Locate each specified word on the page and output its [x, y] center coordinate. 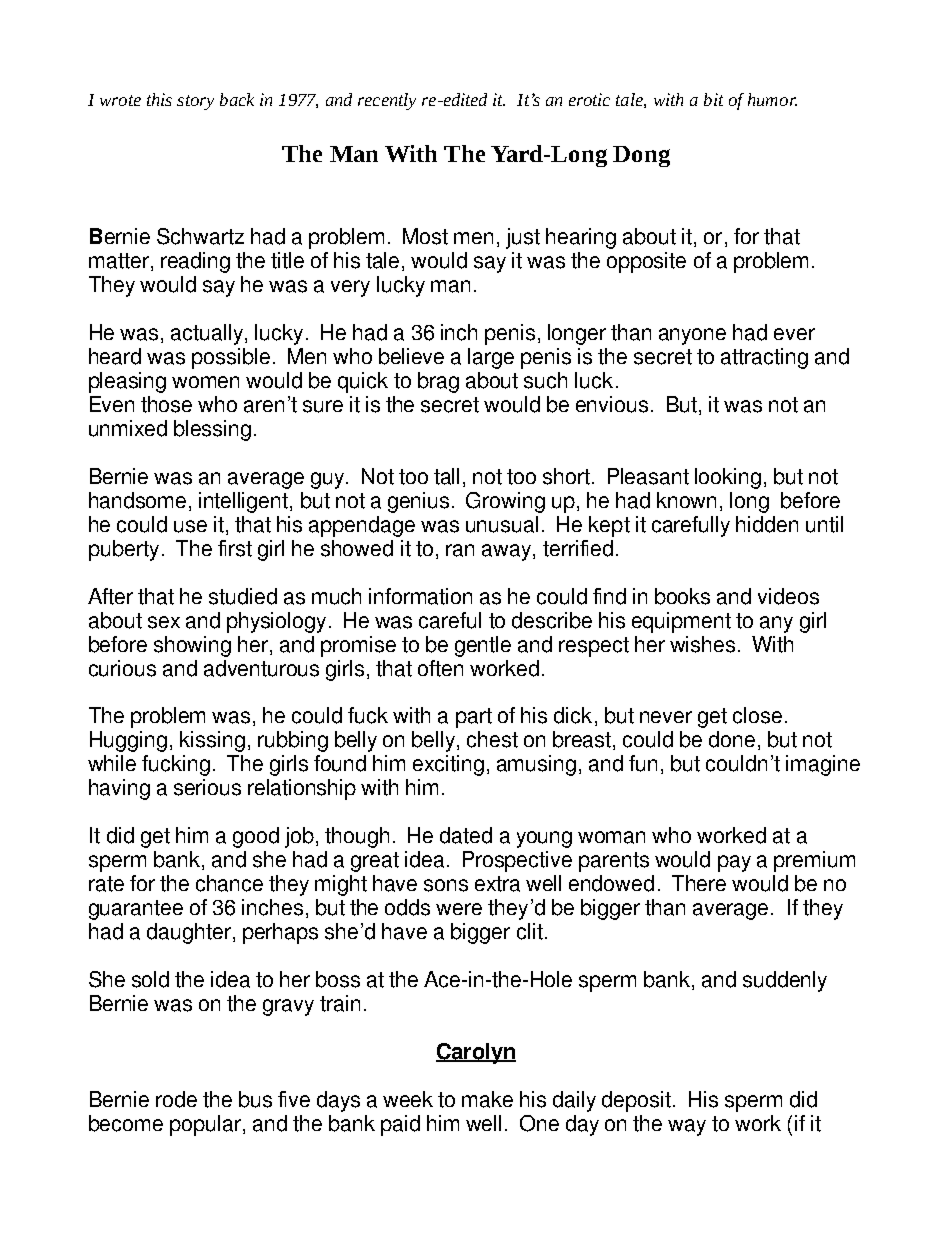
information [420, 596]
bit [713, 99]
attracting [764, 358]
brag [438, 382]
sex [164, 622]
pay [734, 863]
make [487, 1099]
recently [387, 101]
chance [229, 883]
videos [788, 596]
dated [466, 835]
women [205, 382]
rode [176, 1099]
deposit [636, 1101]
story [195, 102]
